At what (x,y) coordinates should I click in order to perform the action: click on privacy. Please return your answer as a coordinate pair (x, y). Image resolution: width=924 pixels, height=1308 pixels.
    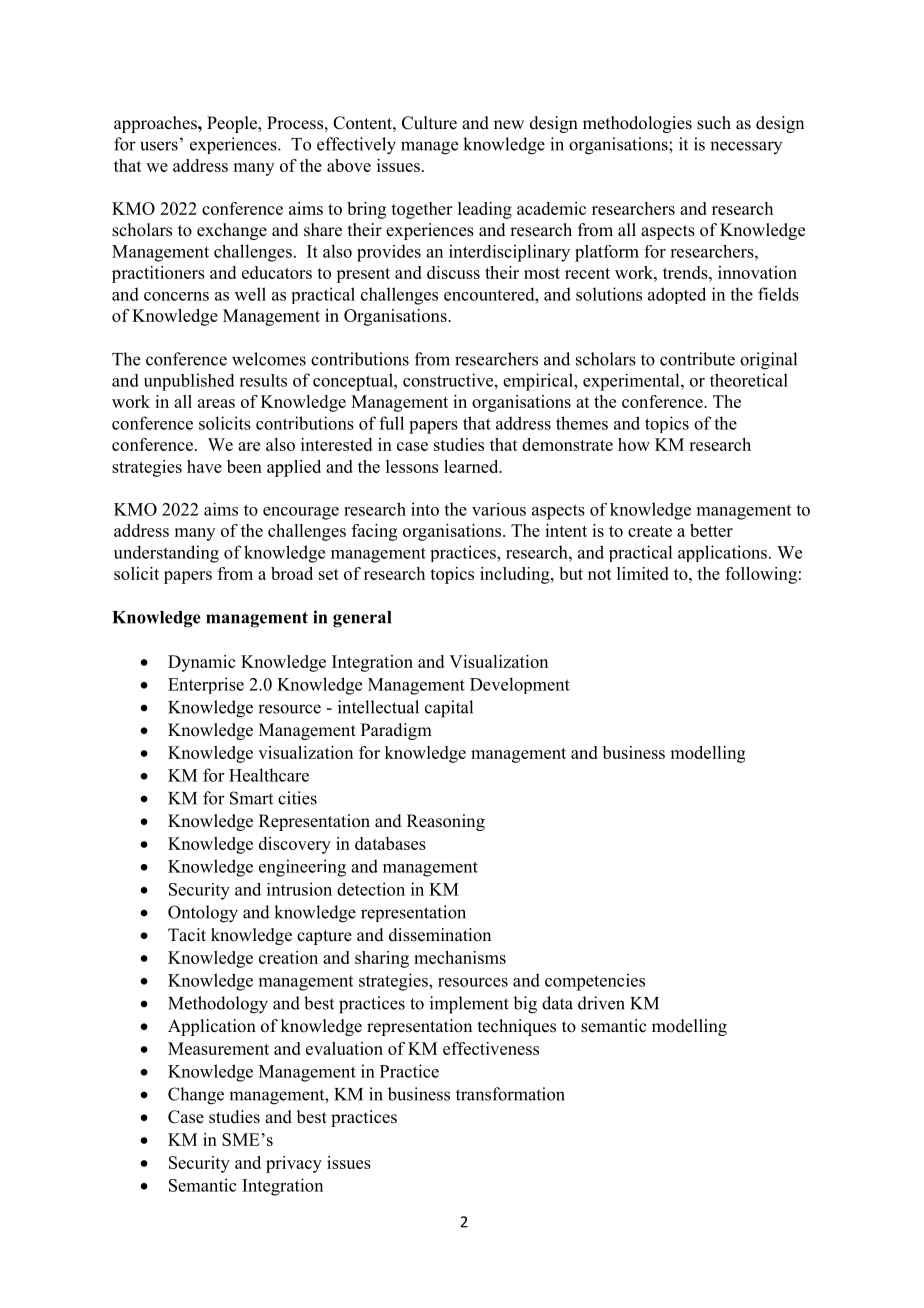
    Looking at the image, I should click on (294, 1164).
